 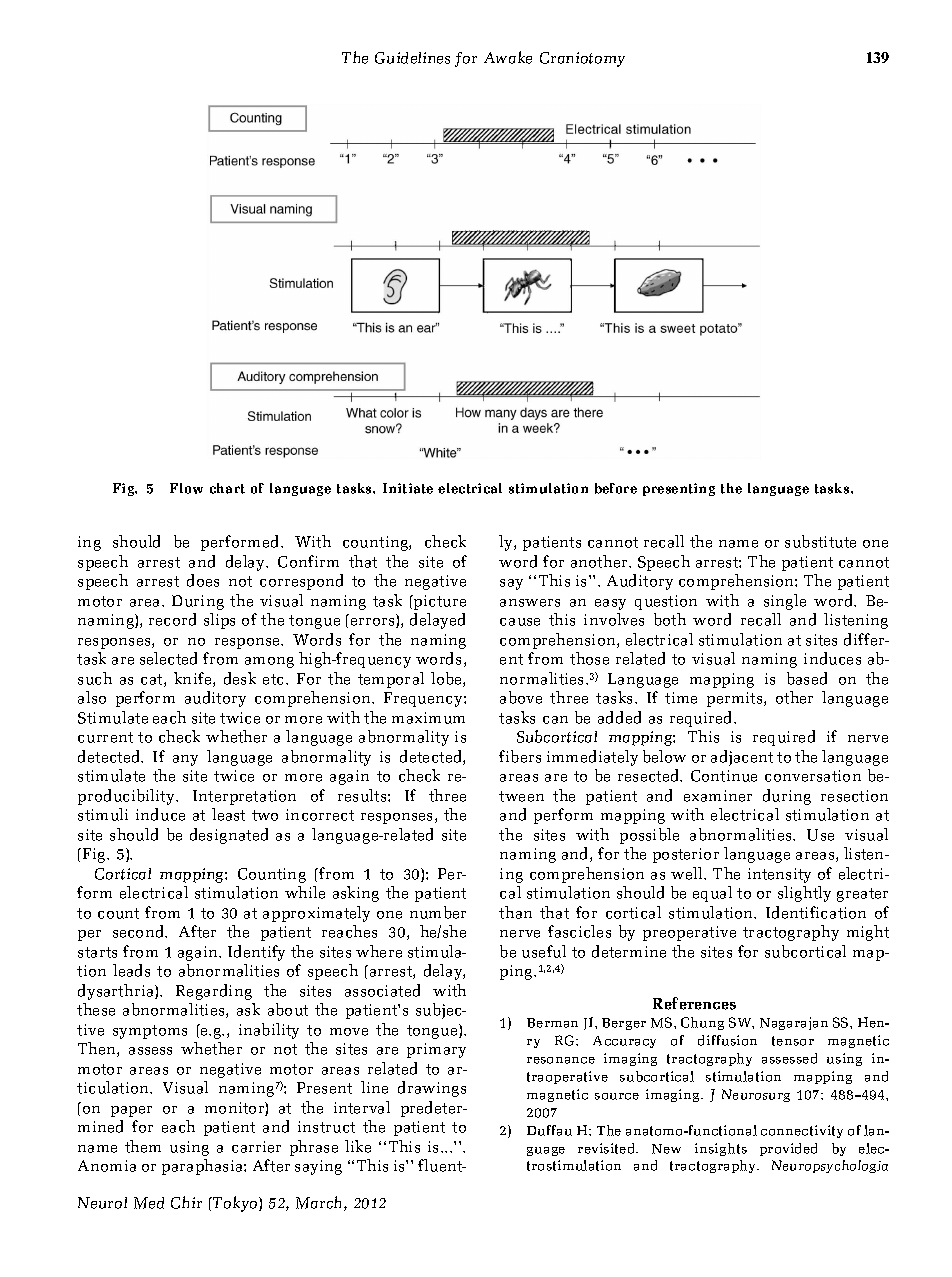 What do you see at coordinates (582, 59) in the screenshot?
I see `Craniotomy` at bounding box center [582, 59].
